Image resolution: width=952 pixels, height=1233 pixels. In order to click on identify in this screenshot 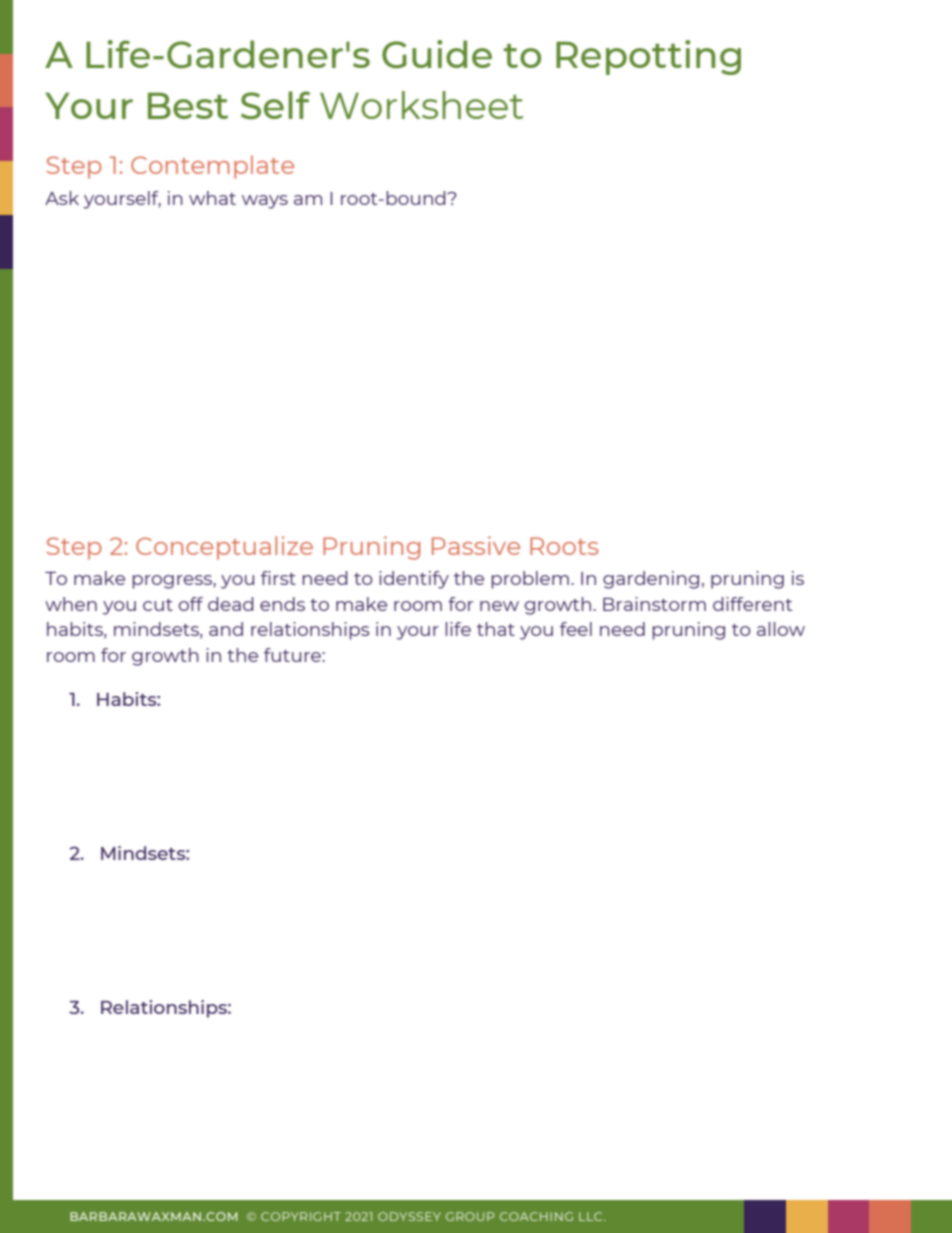, I will do `click(414, 580)`.
